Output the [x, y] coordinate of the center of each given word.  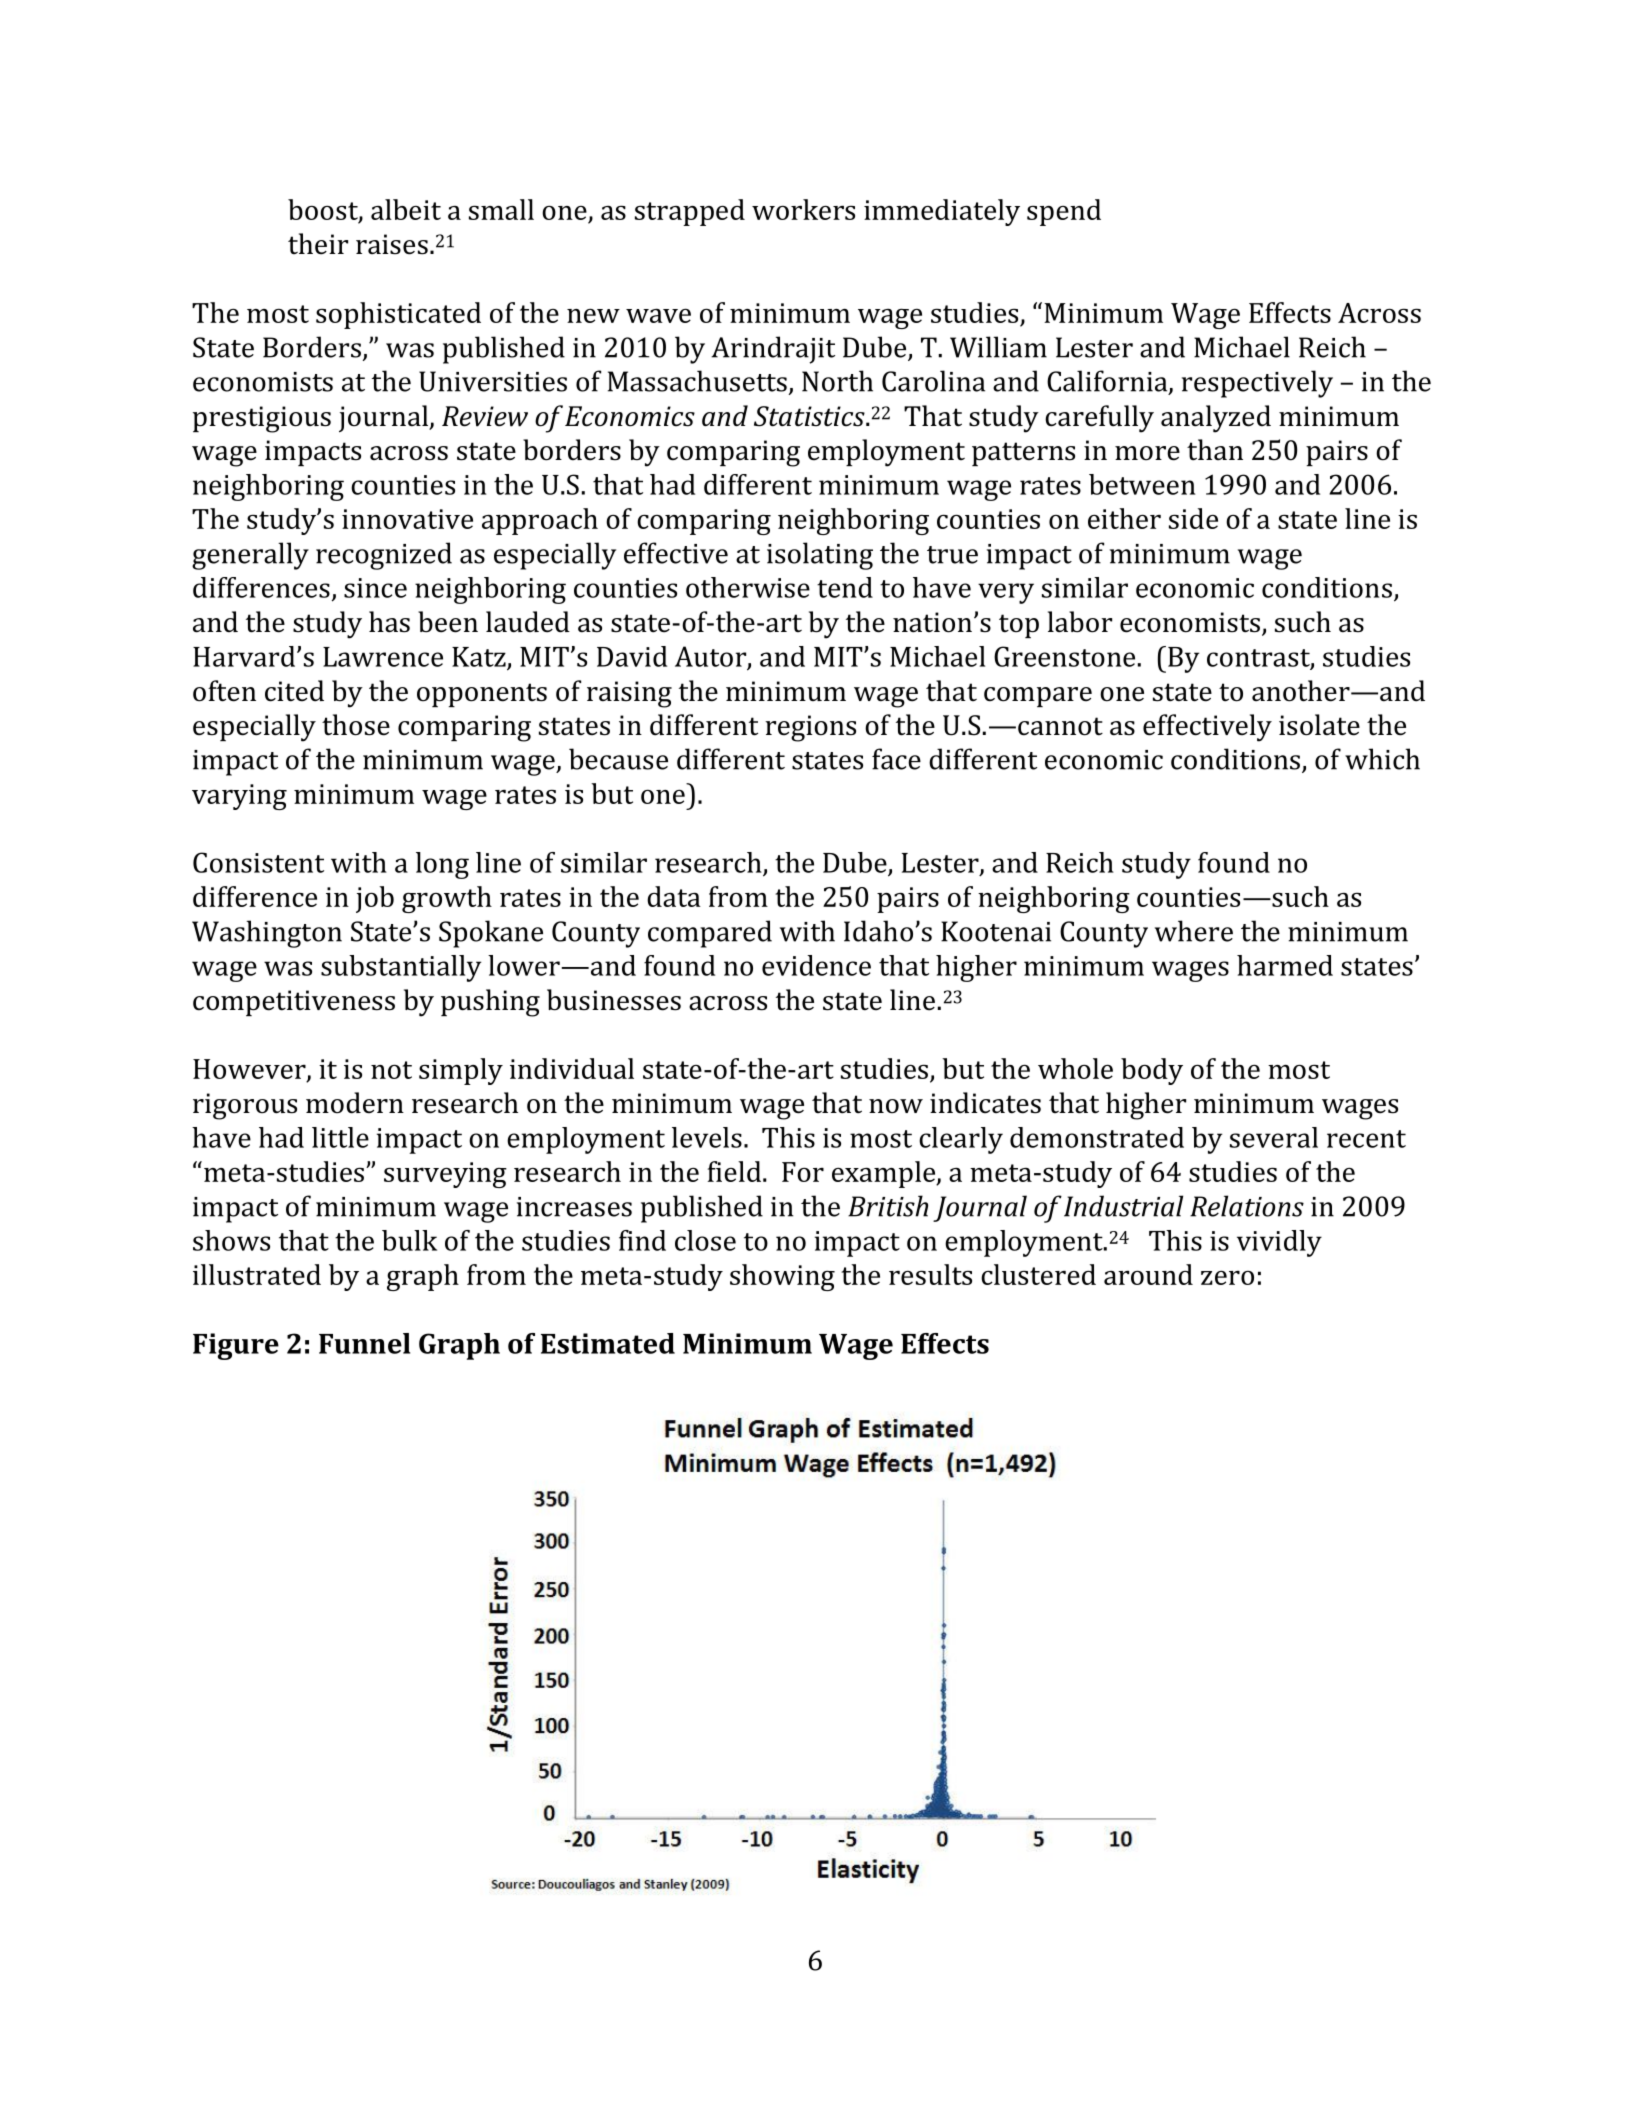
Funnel [364, 1343]
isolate [1319, 725]
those [356, 725]
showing [782, 1277]
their [318, 244]
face [896, 759]
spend [1064, 212]
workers [803, 209]
